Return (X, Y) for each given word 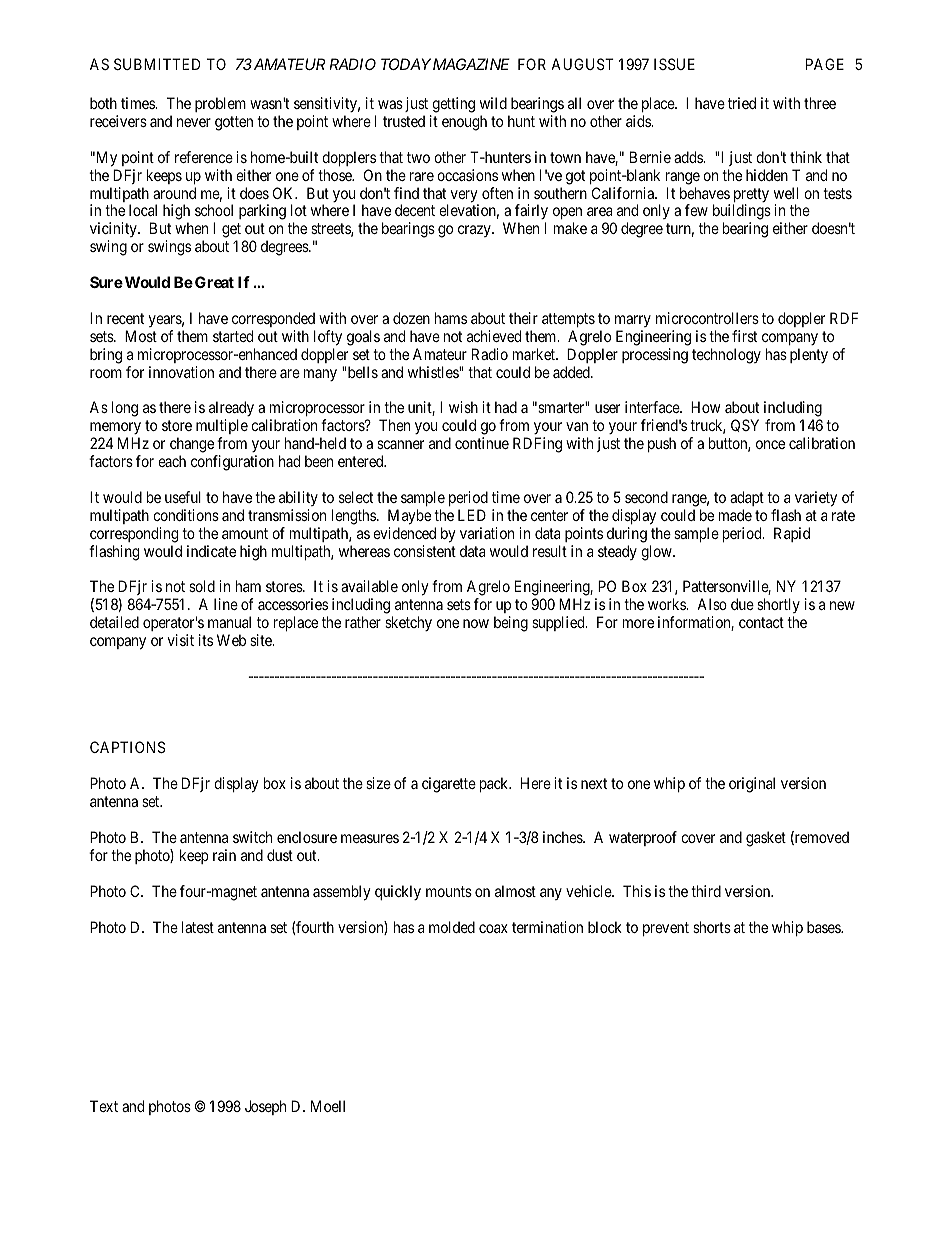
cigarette (449, 785)
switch (252, 837)
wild (493, 103)
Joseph (265, 1107)
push (662, 444)
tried (742, 103)
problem (220, 104)
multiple (222, 428)
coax (493, 928)
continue (482, 443)
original (752, 785)
